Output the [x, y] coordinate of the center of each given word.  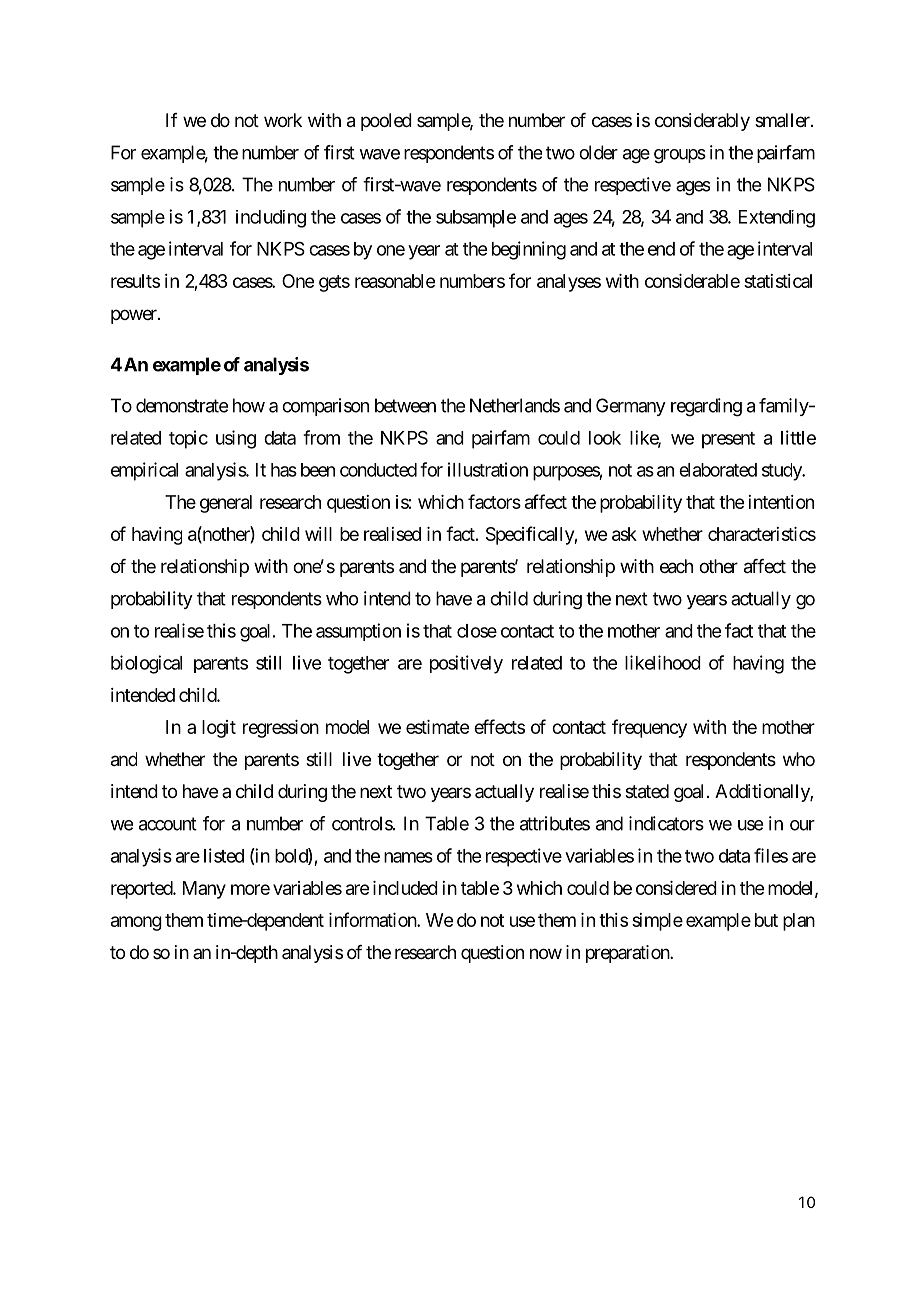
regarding [706, 407]
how [249, 405]
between [405, 405]
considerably [702, 122]
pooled [386, 122]
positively [466, 664]
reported [142, 890]
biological [146, 664]
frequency [649, 728]
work [283, 120]
